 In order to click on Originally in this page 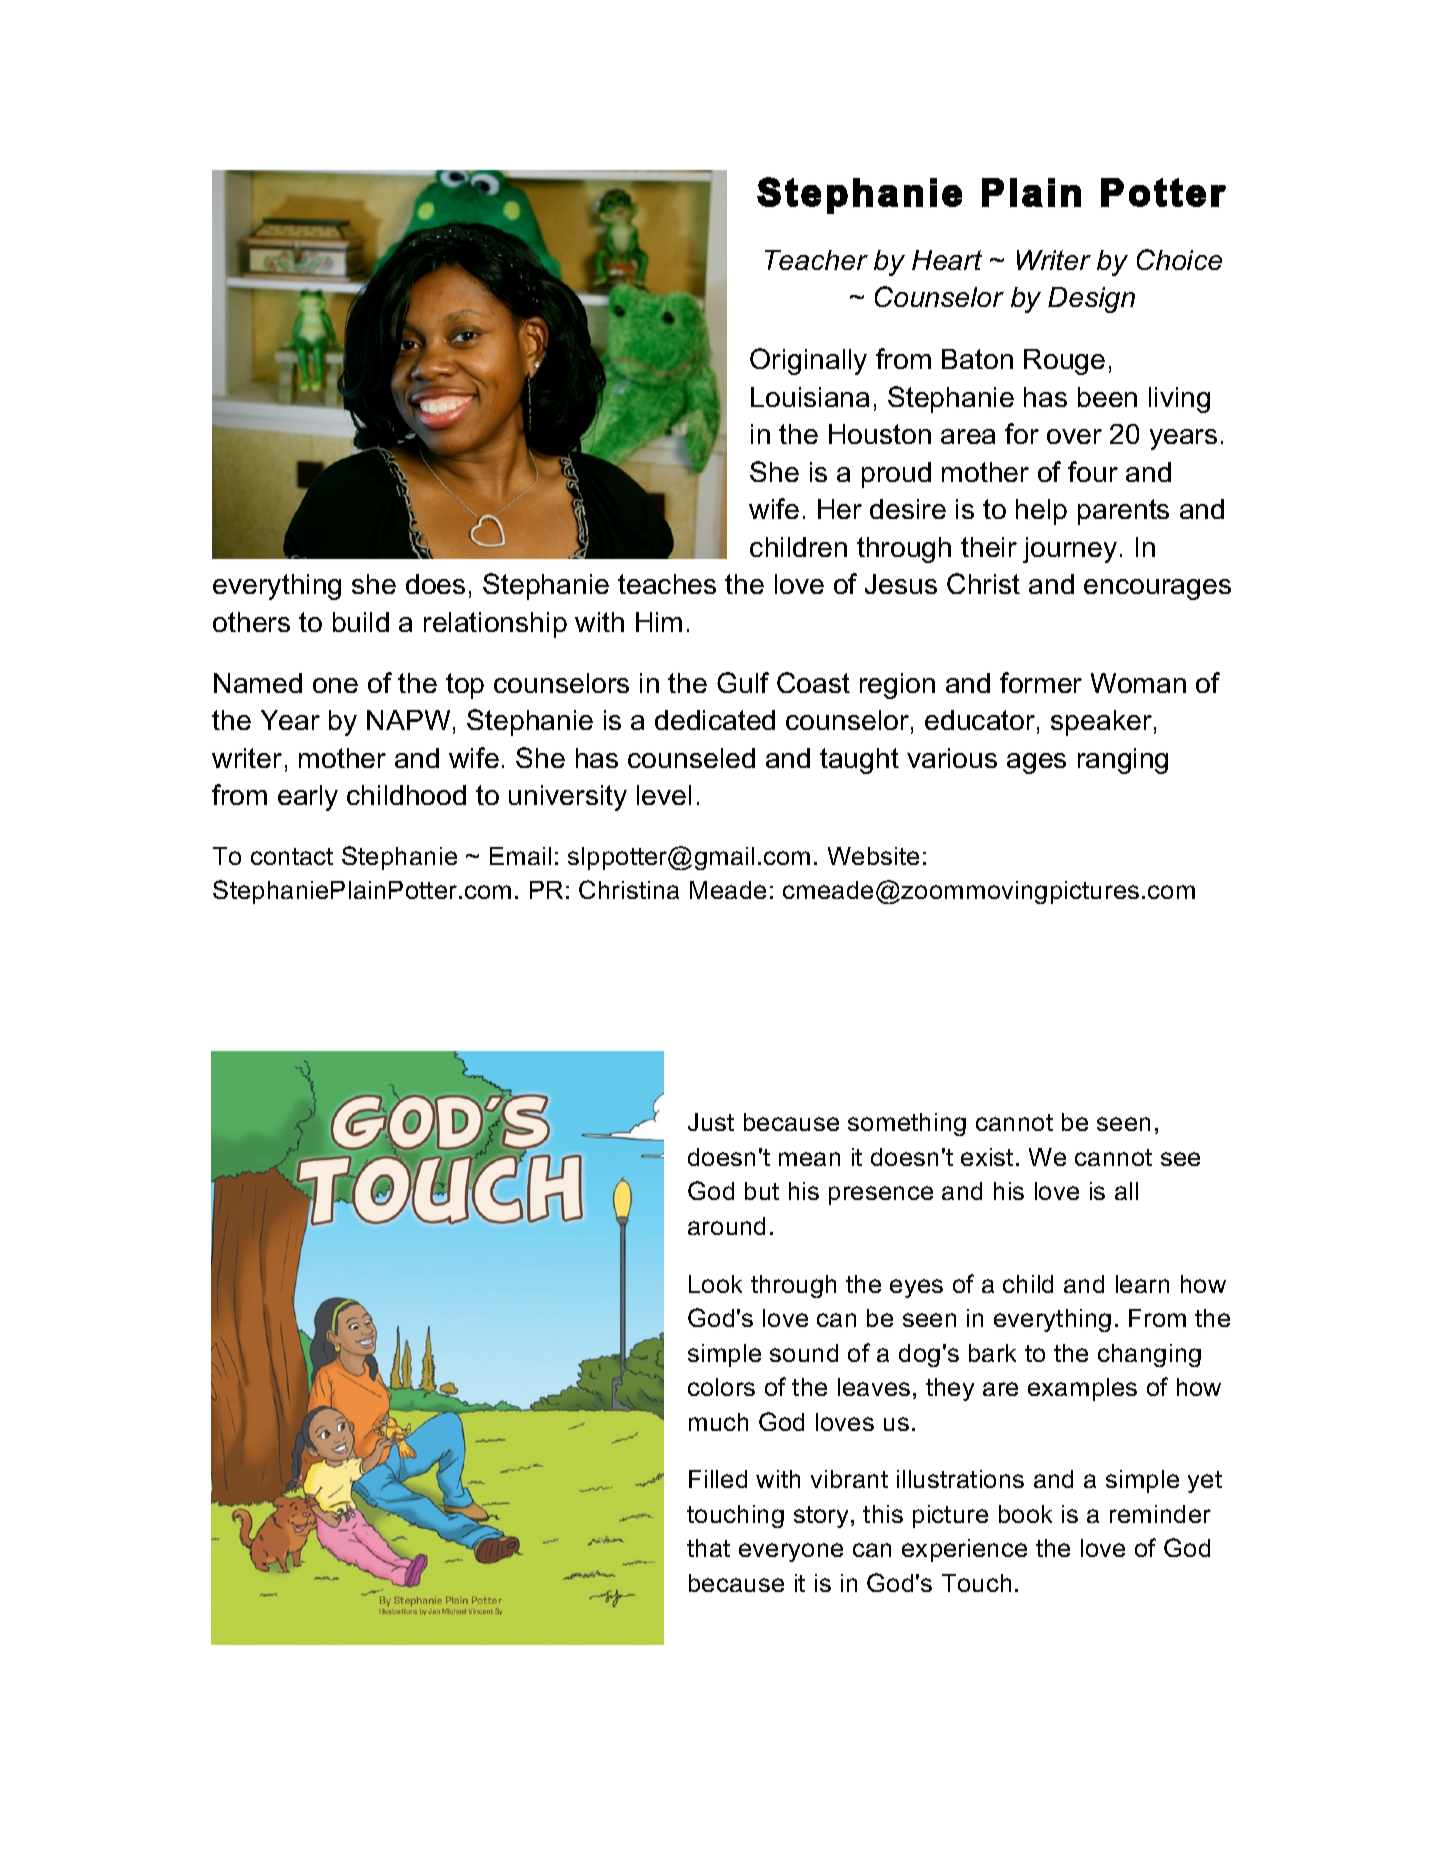, I will do `click(808, 361)`.
